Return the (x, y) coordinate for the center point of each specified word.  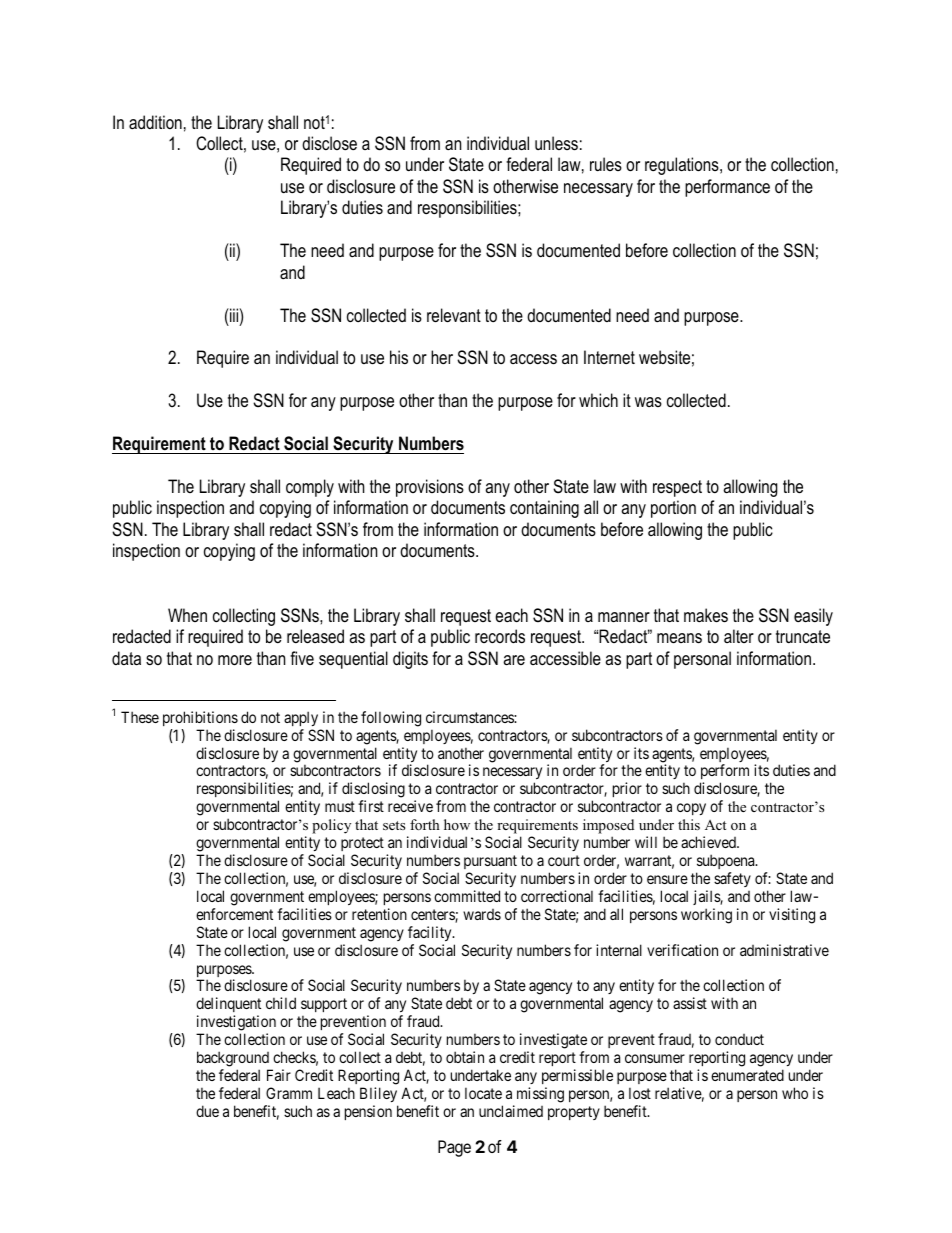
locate (483, 1093)
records (500, 636)
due (207, 1111)
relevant (454, 315)
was (648, 402)
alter (739, 636)
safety (732, 879)
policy (331, 826)
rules (606, 164)
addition (155, 122)
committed (467, 896)
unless (556, 143)
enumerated (747, 1075)
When (187, 615)
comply (310, 488)
